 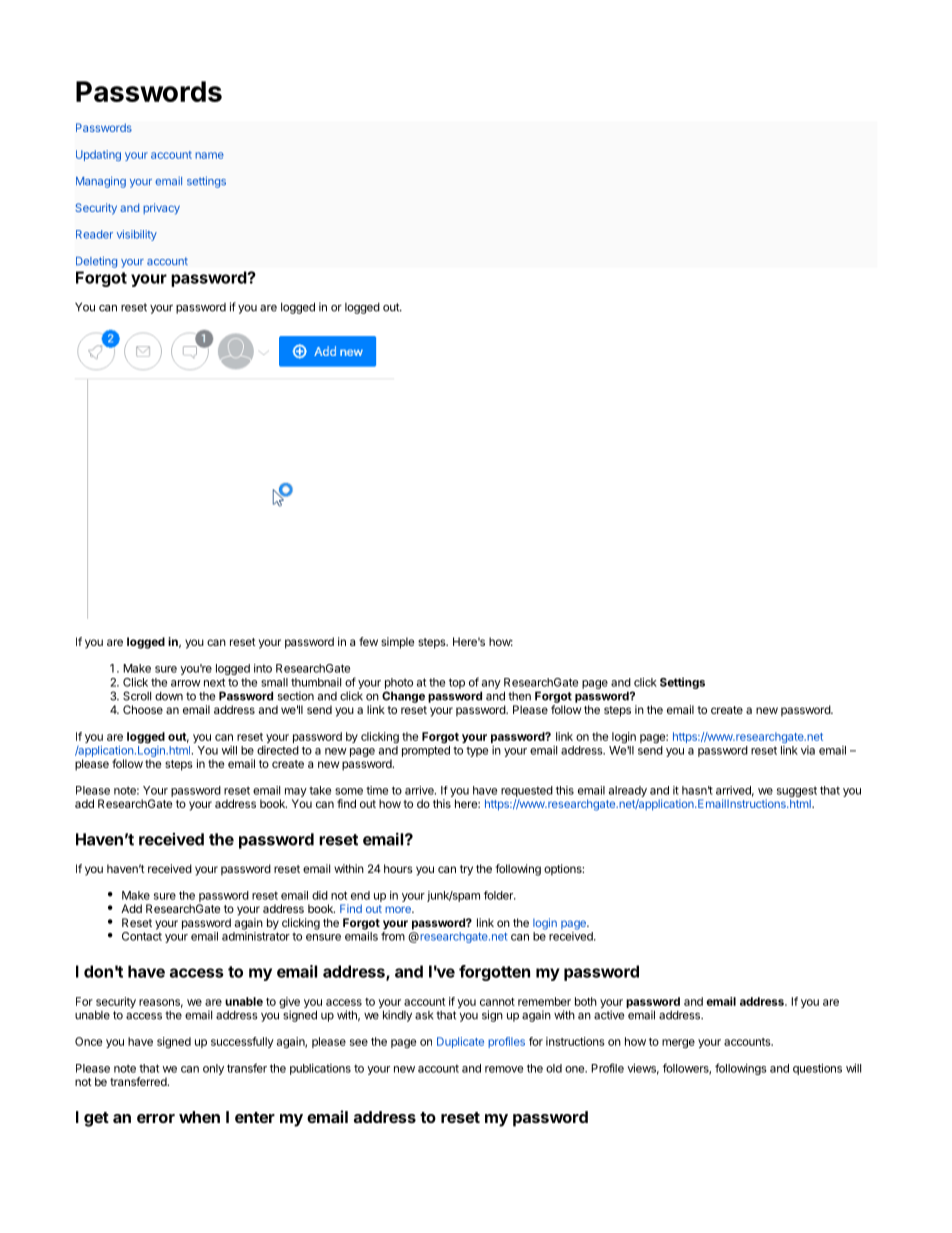 I want to click on simple, so click(x=397, y=643).
